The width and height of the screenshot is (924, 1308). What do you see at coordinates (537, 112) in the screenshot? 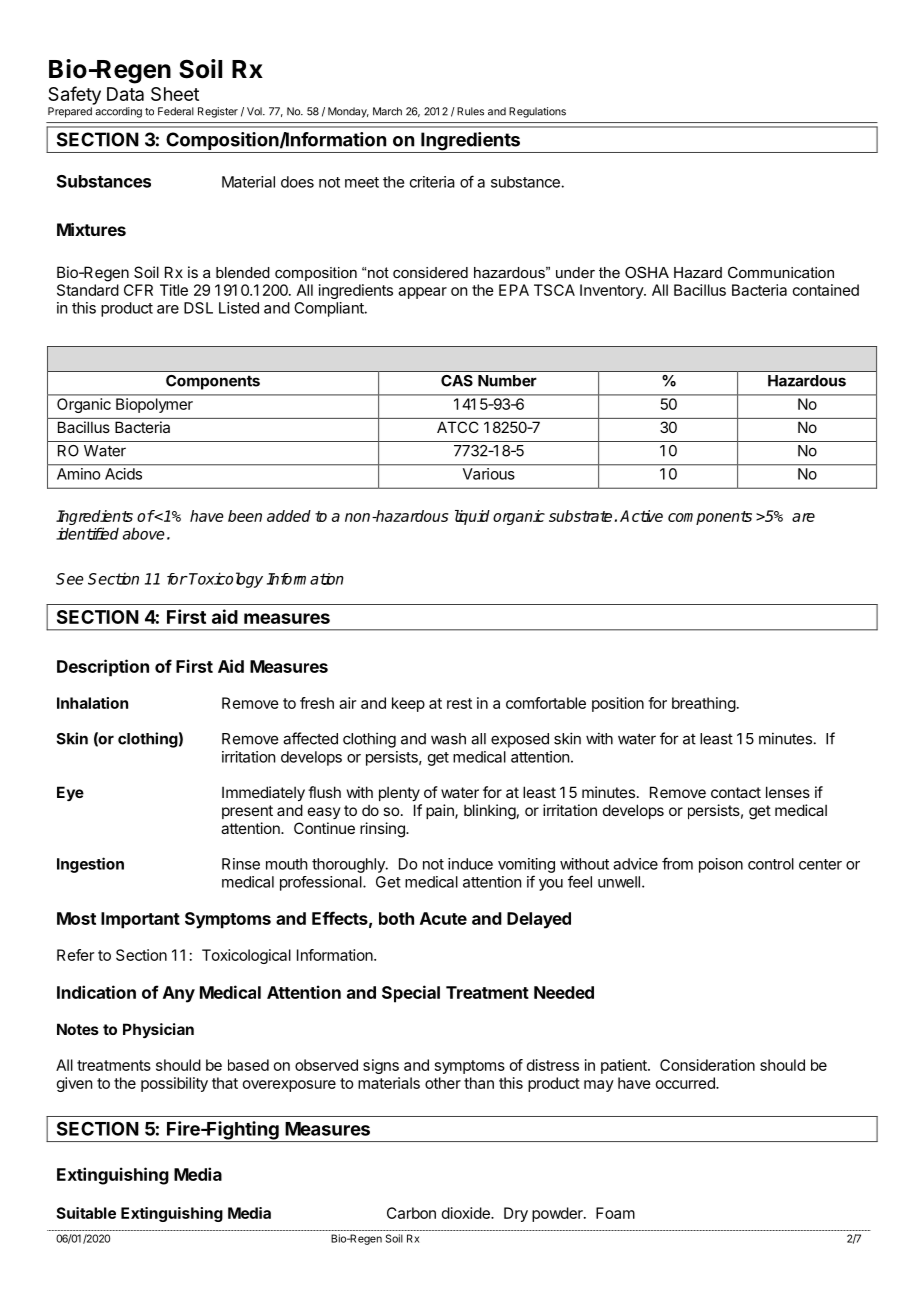
I see `Regulations` at bounding box center [537, 112].
